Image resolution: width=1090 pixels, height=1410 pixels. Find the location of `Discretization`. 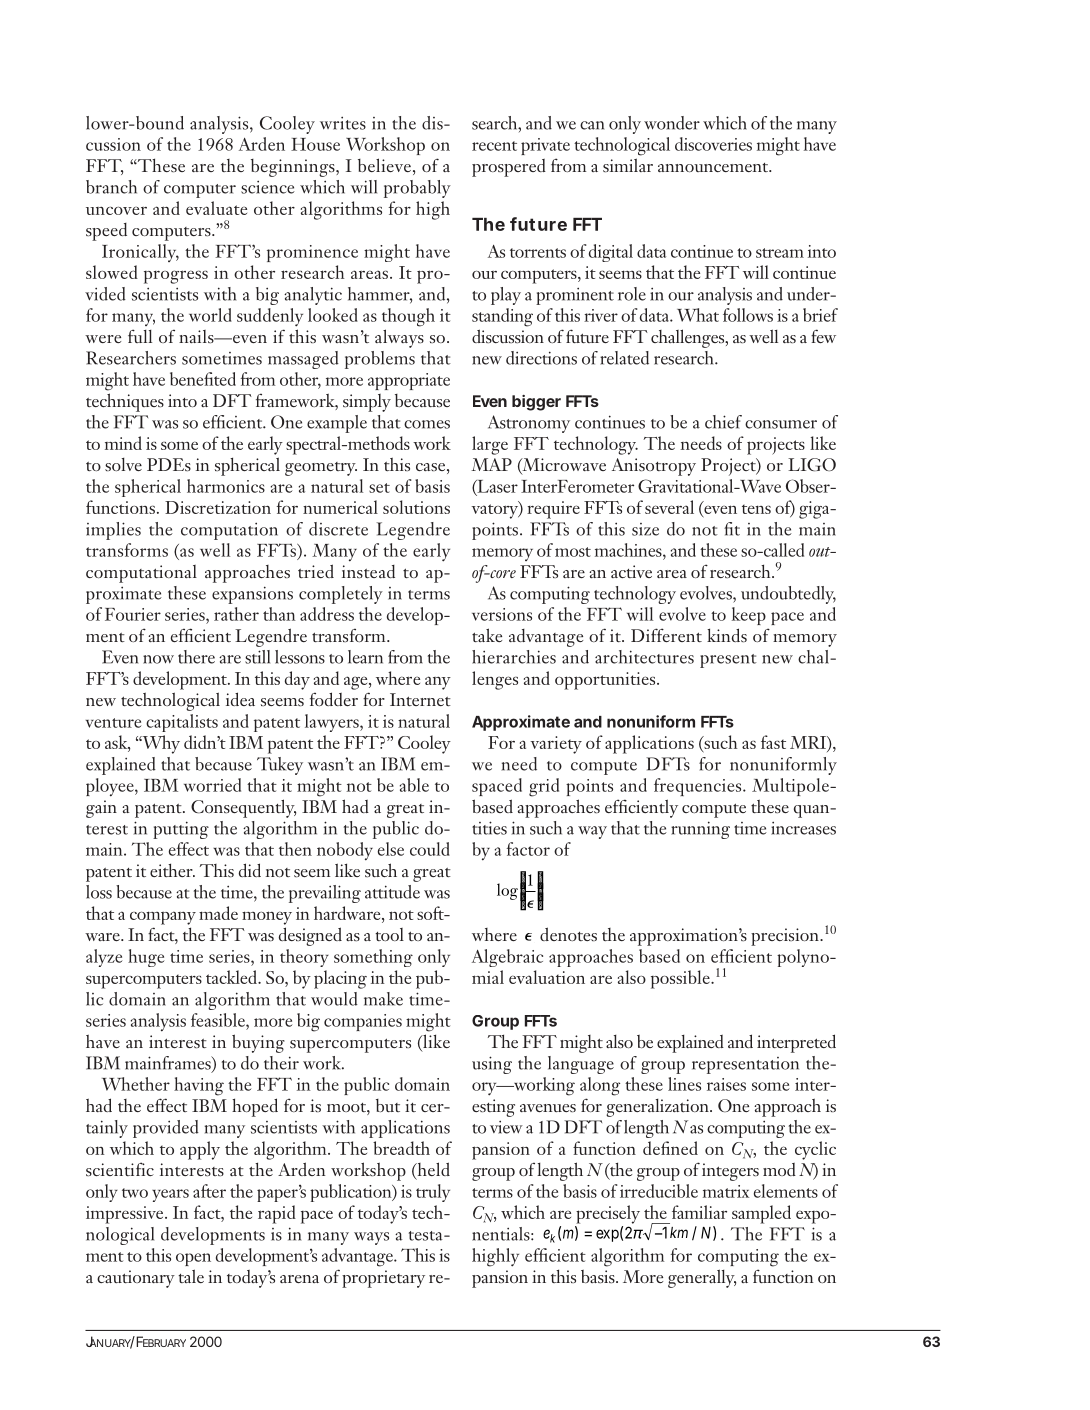

Discretization is located at coordinates (218, 507).
